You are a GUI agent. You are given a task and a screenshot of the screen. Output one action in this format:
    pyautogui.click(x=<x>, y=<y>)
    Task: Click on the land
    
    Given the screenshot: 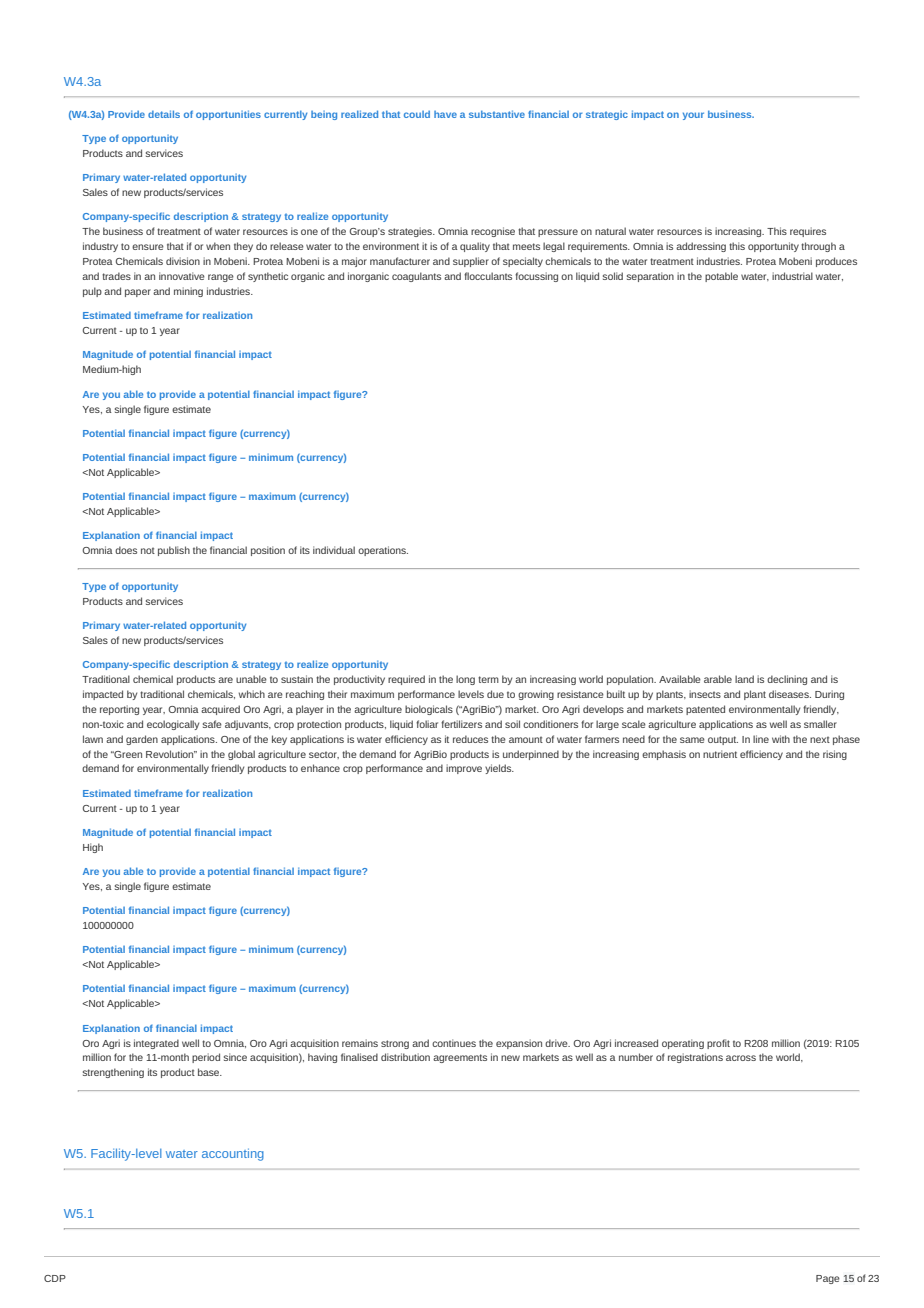 What is the action you would take?
    pyautogui.click(x=744, y=679)
